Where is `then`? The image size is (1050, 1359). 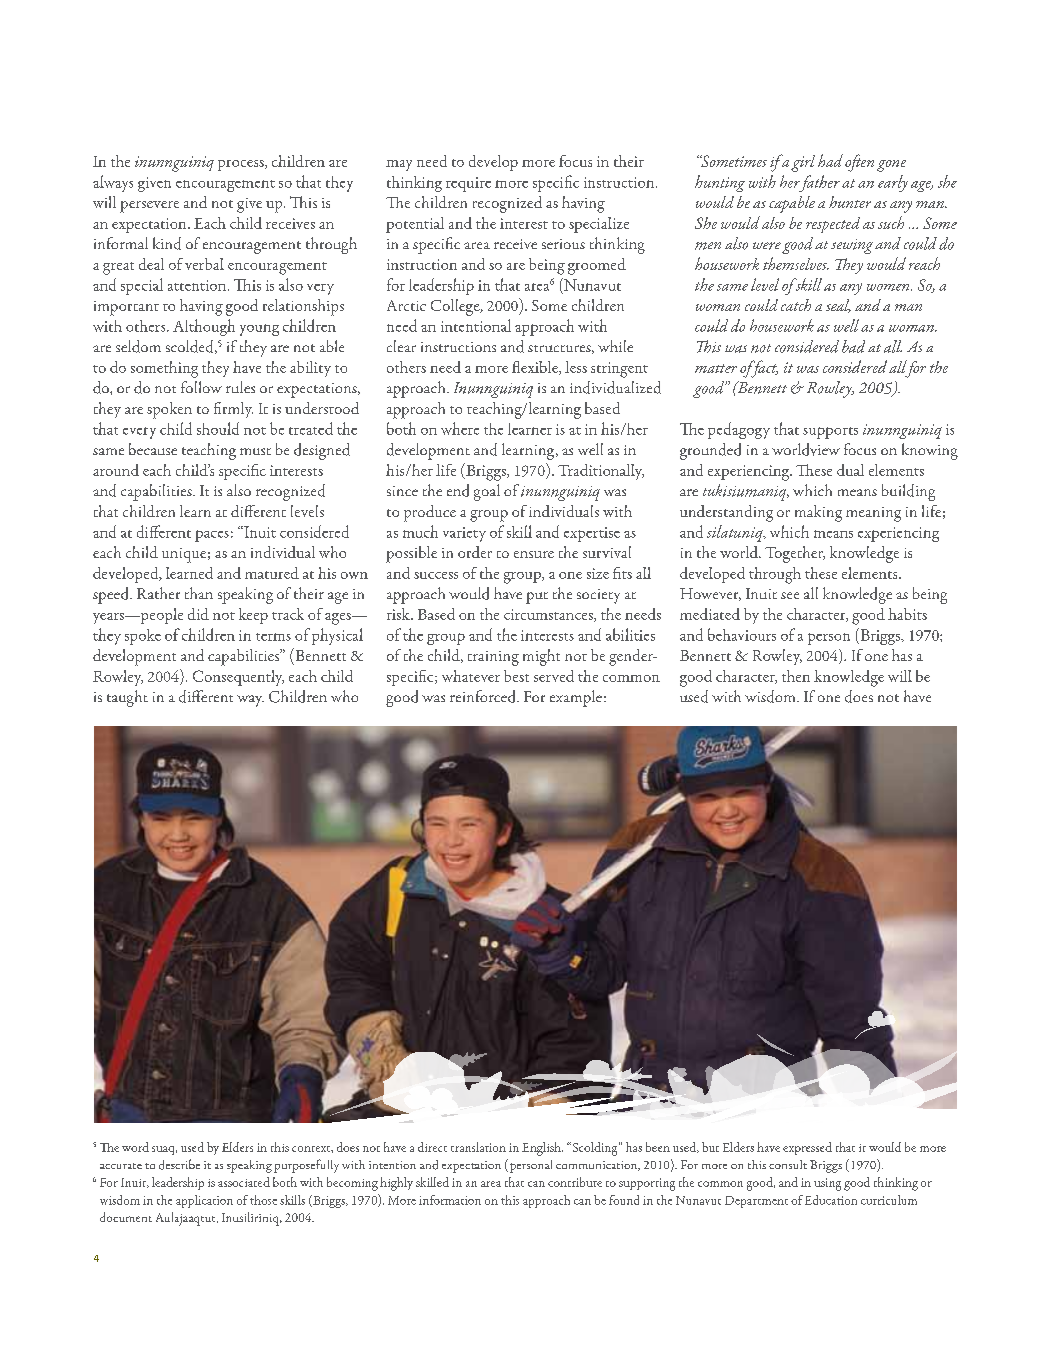
then is located at coordinates (796, 676).
